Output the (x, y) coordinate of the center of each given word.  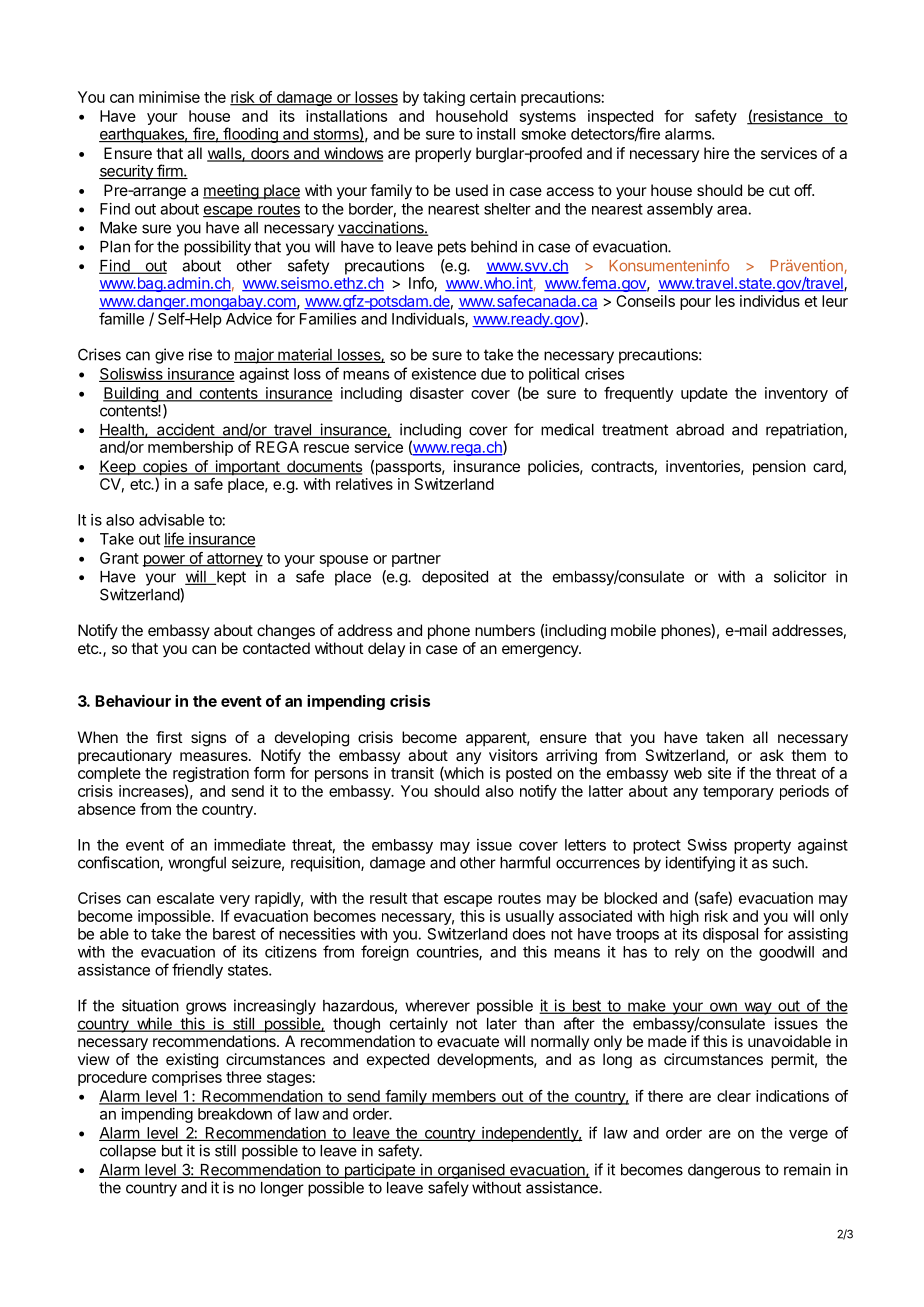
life (175, 539)
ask (772, 755)
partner (416, 560)
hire (716, 153)
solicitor (800, 576)
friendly (197, 971)
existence (444, 374)
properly (443, 155)
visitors (513, 755)
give (169, 356)
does (529, 934)
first (169, 737)
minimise (169, 97)
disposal (730, 935)
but (172, 1151)
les (725, 301)
